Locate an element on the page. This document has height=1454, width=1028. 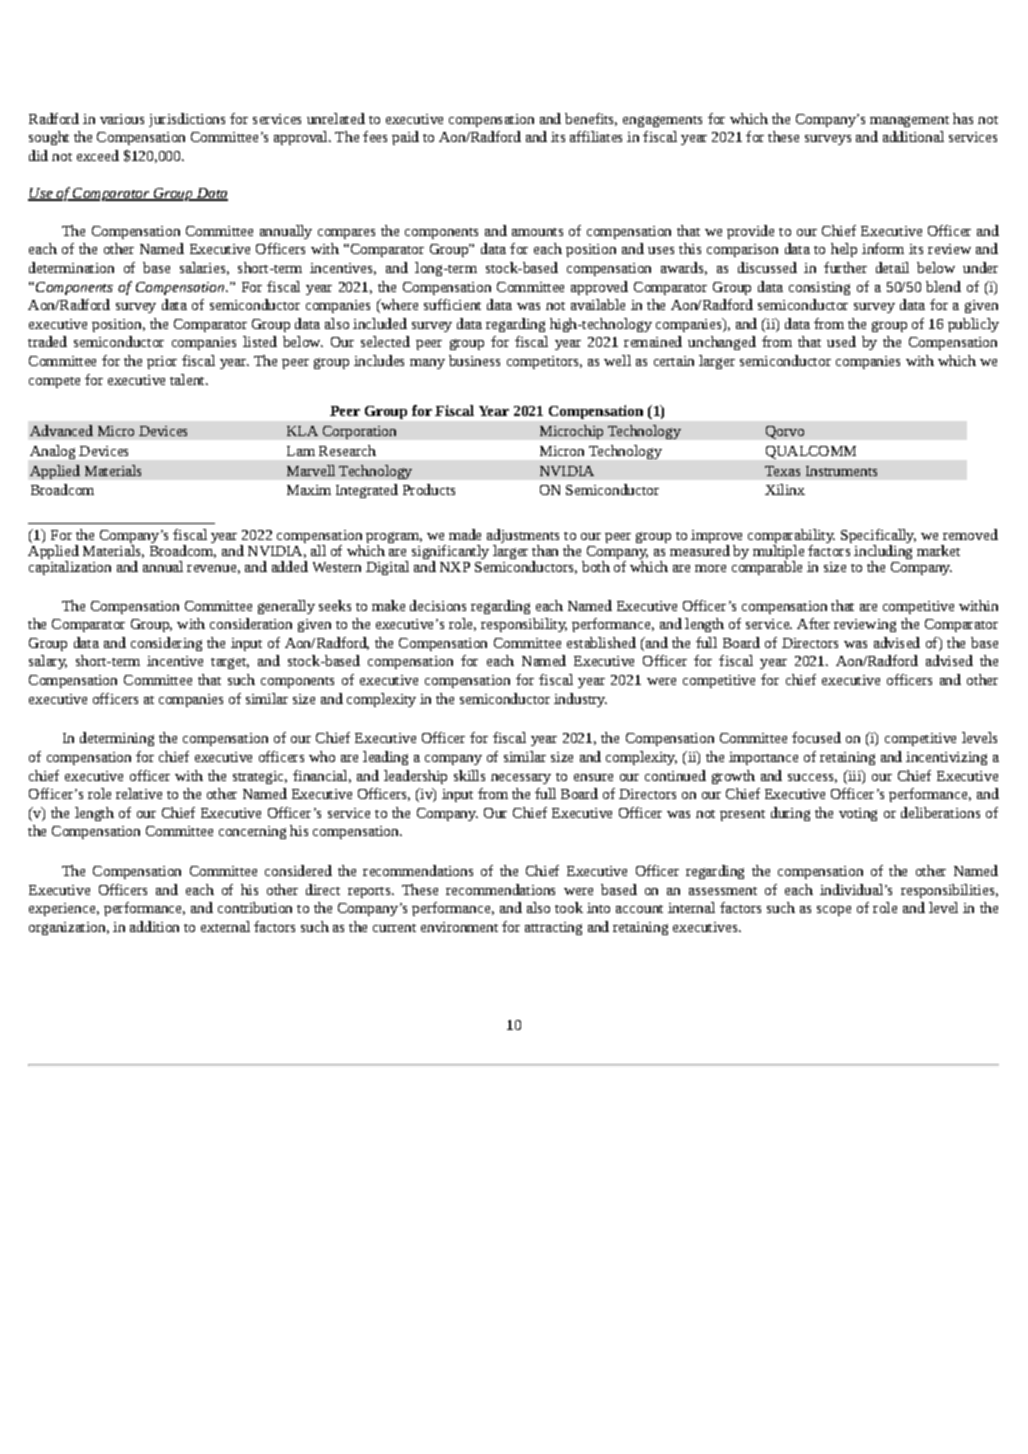
revenue is located at coordinates (211, 568).
